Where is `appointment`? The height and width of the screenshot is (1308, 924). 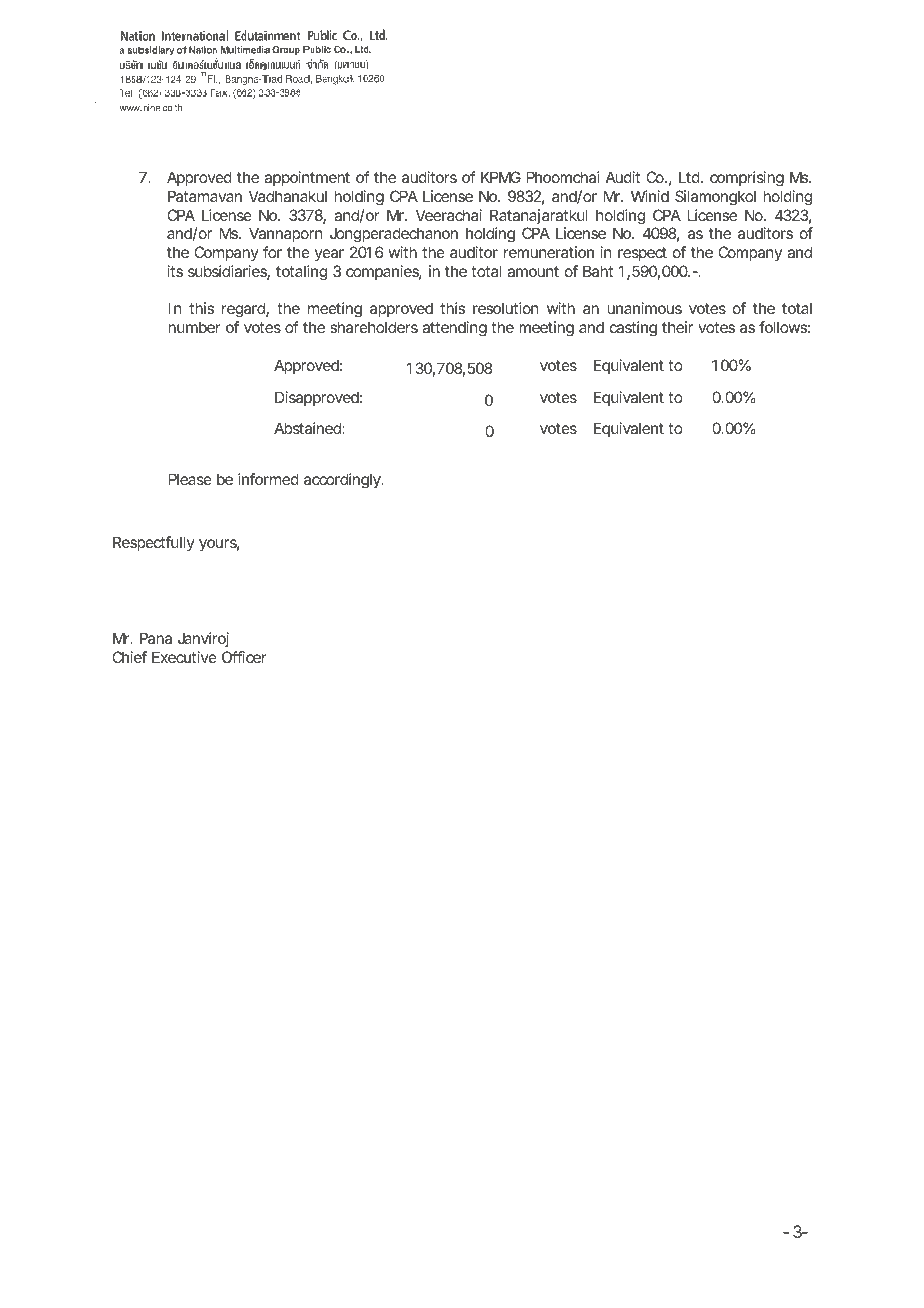 appointment is located at coordinates (307, 178).
